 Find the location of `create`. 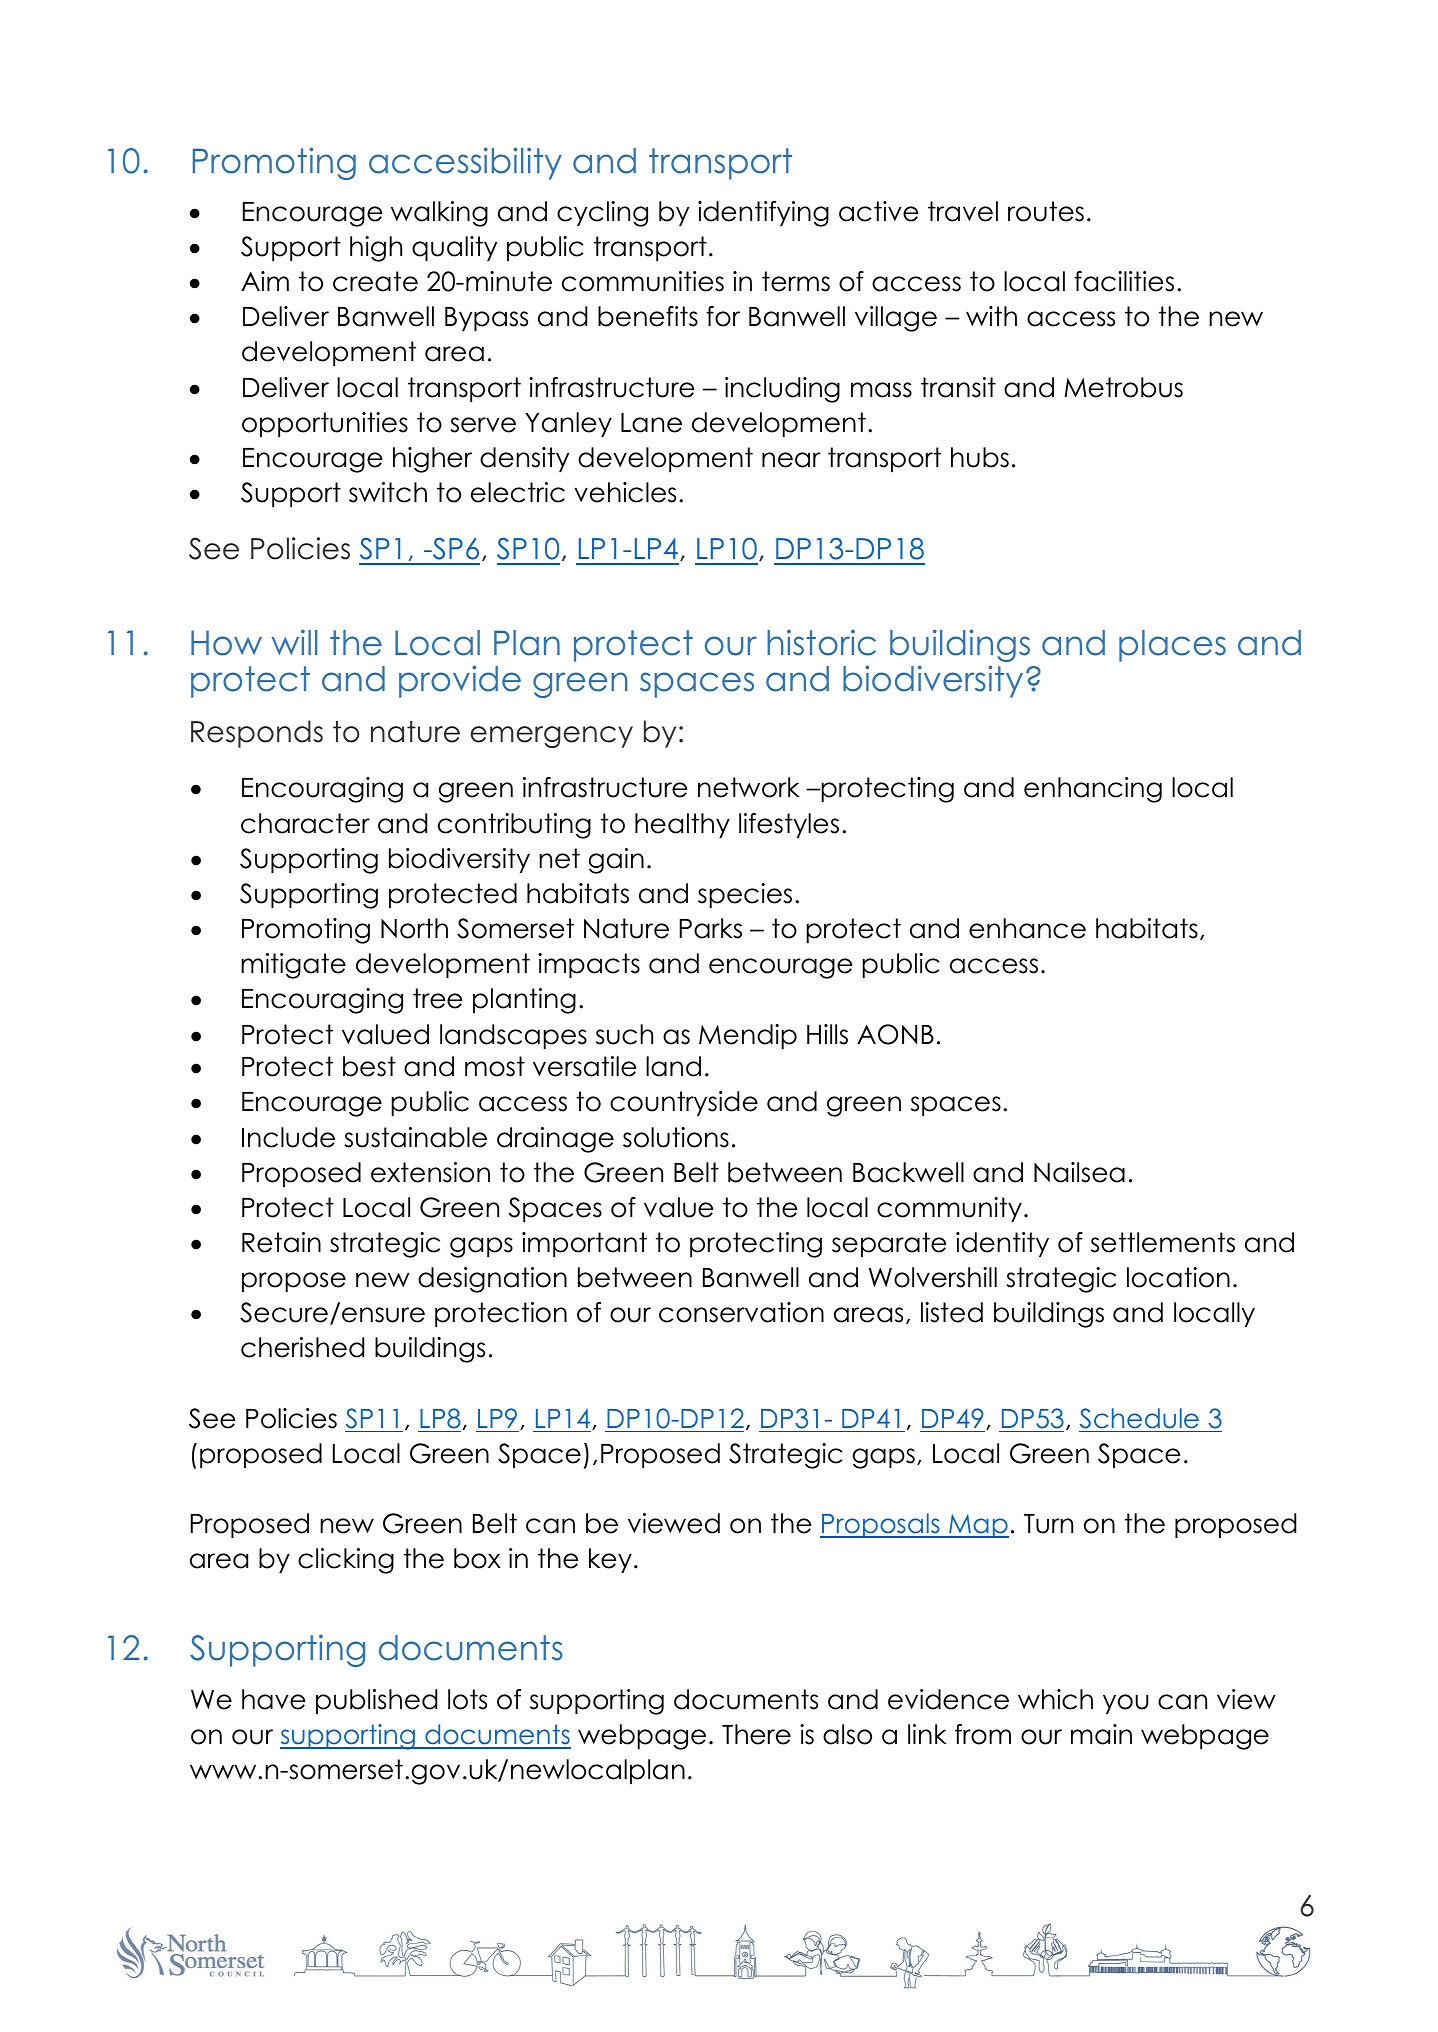

create is located at coordinates (375, 281).
